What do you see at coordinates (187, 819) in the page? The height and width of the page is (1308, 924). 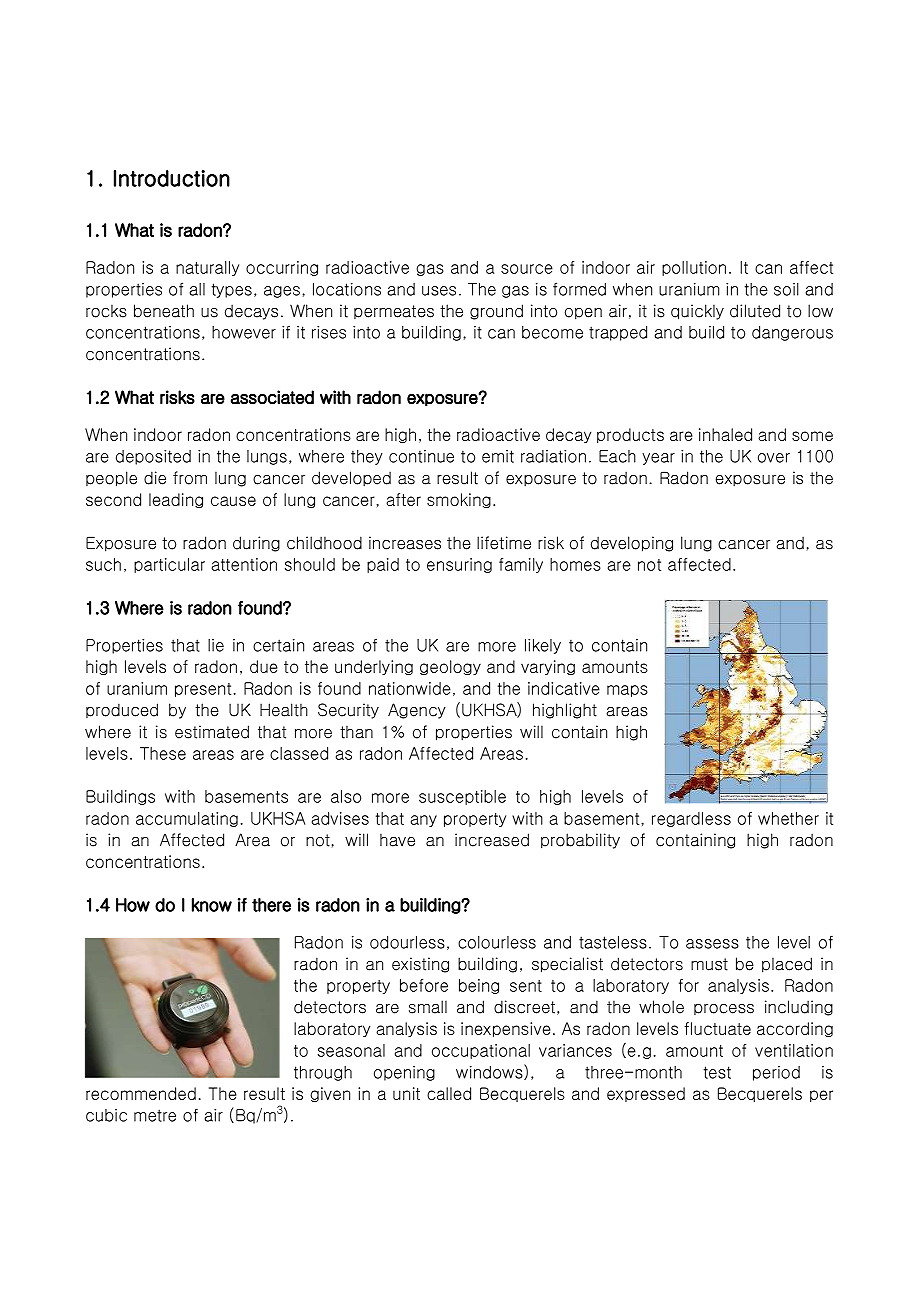 I see `accumulating` at bounding box center [187, 819].
